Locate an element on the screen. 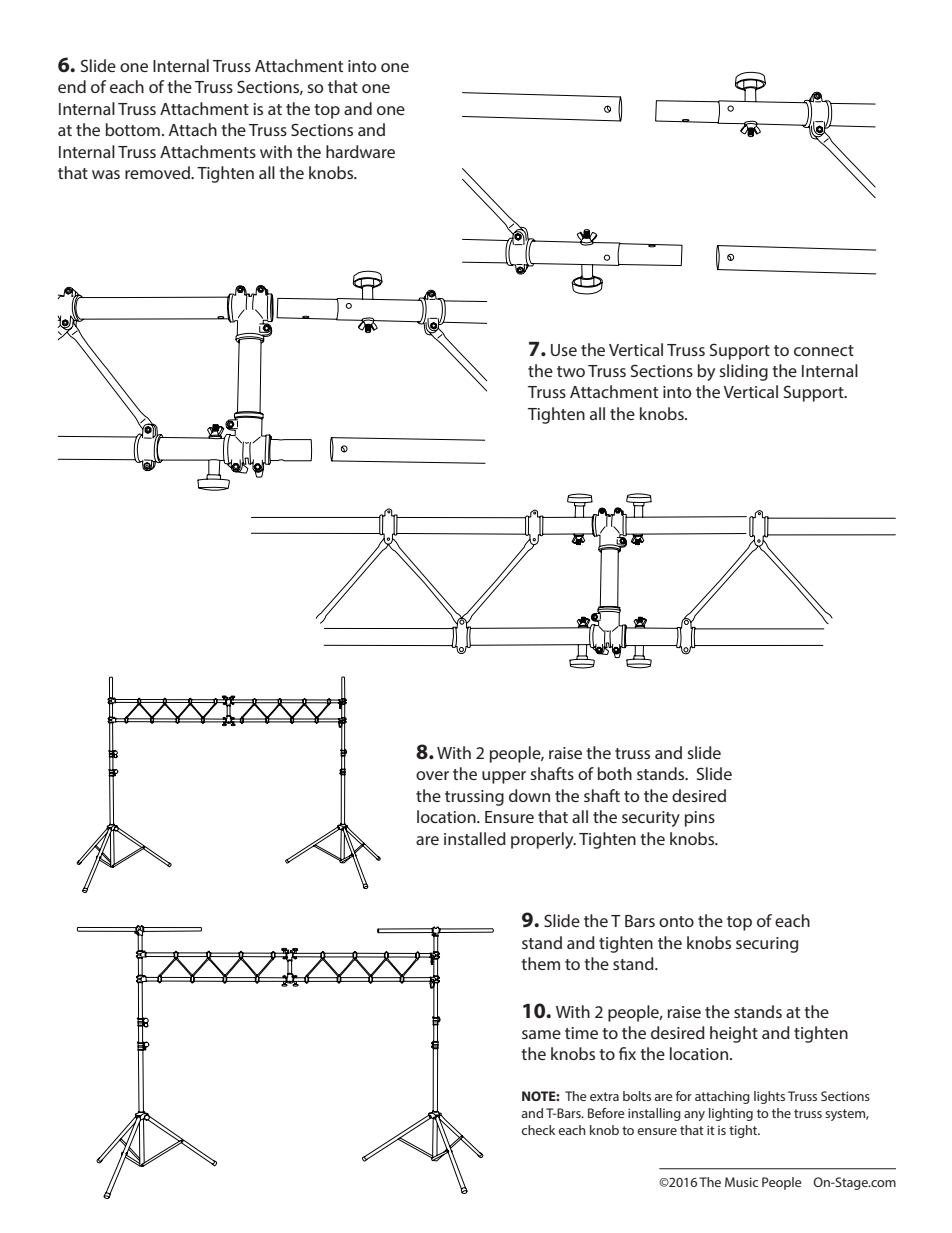  two is located at coordinates (571, 371).
